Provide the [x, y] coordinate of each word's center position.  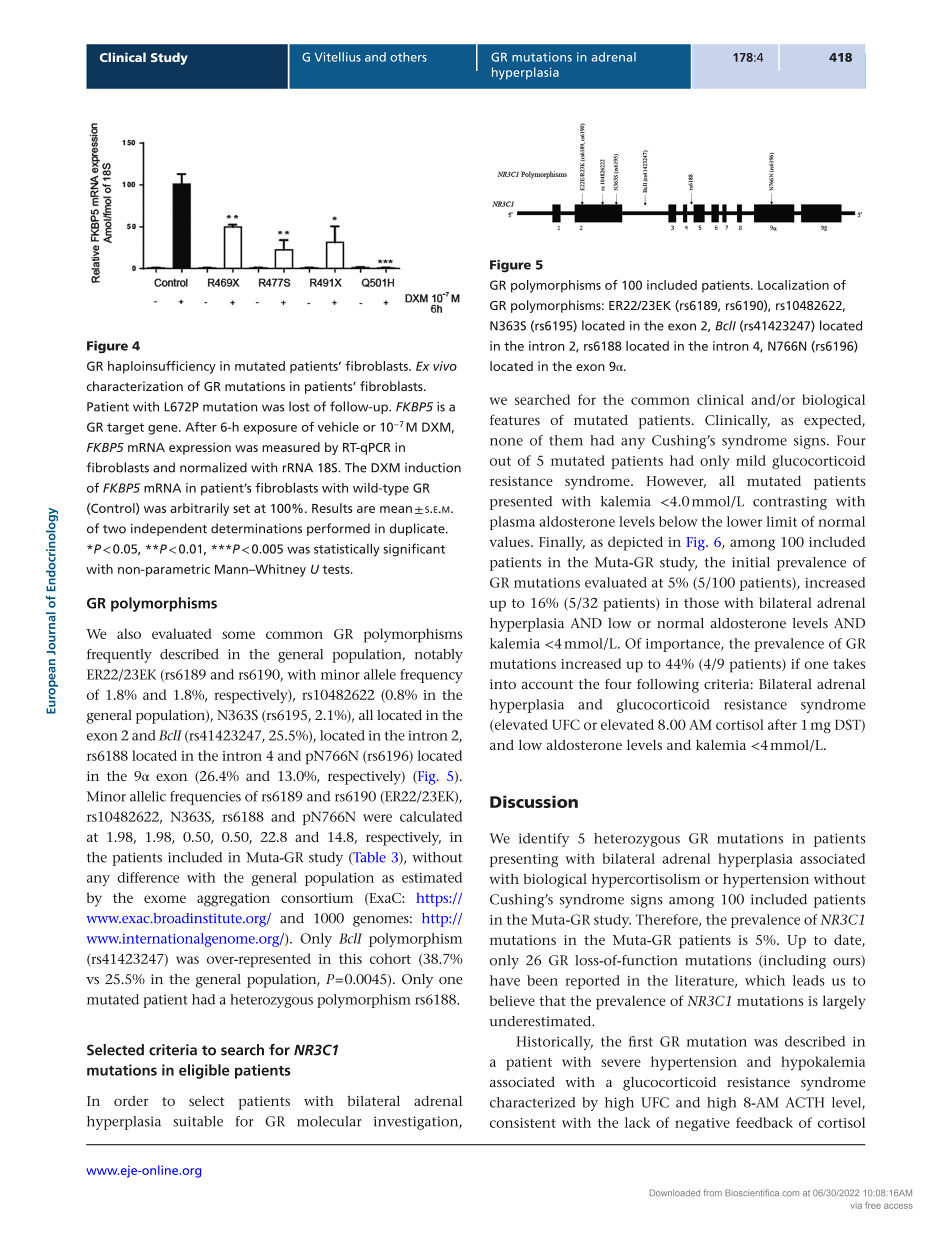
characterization [135, 386]
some [238, 635]
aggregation [233, 900]
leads [809, 980]
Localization [793, 285]
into [503, 684]
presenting [524, 860]
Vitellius [338, 57]
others [408, 57]
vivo [445, 366]
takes [849, 663]
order [131, 1101]
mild [751, 460]
